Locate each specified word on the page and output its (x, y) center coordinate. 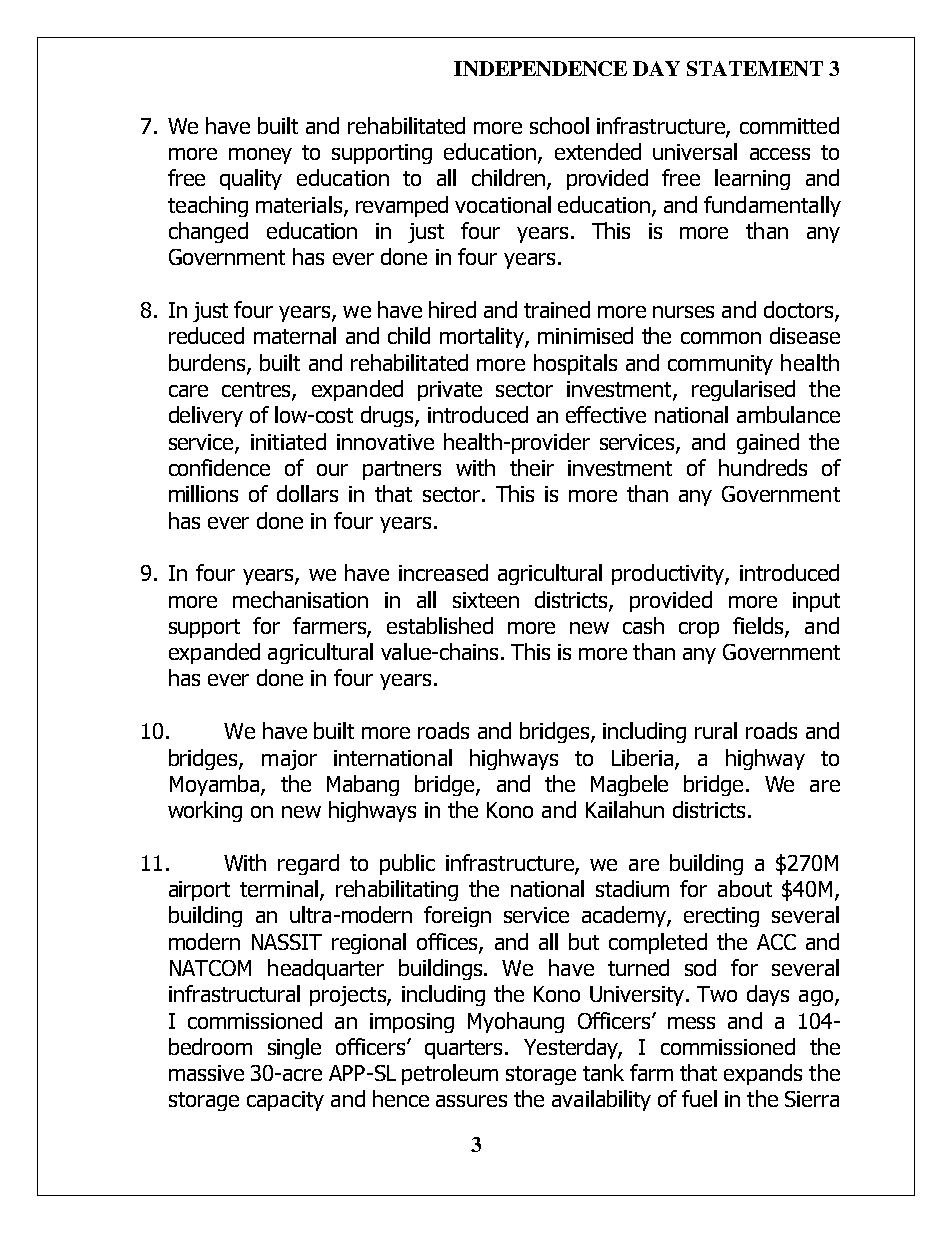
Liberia (642, 757)
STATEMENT (755, 68)
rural (716, 730)
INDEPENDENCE (540, 68)
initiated (288, 441)
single (294, 1048)
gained (768, 443)
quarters (465, 1049)
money (260, 156)
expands (763, 1074)
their (532, 467)
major (289, 760)
